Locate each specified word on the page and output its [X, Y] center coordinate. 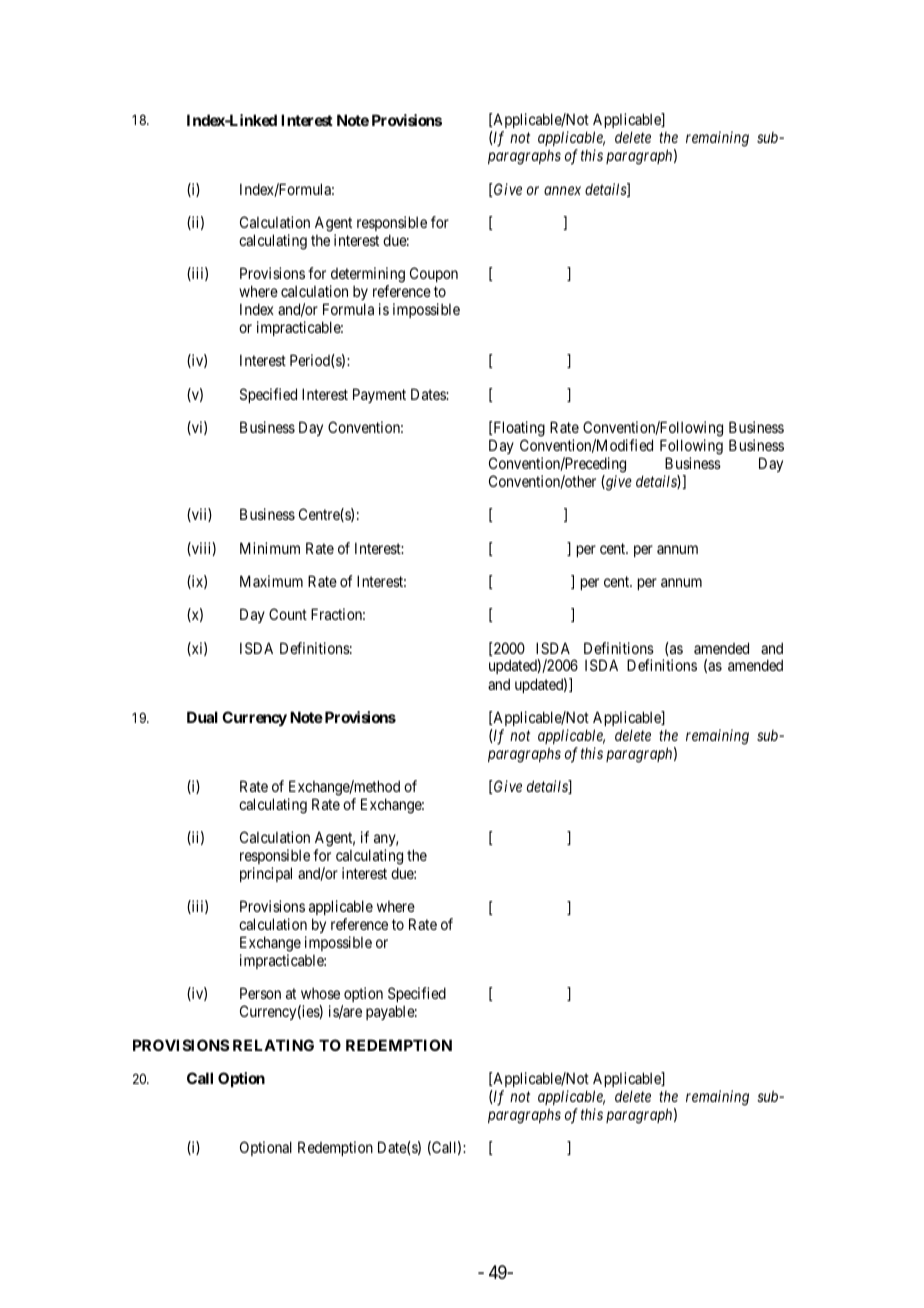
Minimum [270, 548]
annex [562, 190]
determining [367, 276]
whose [320, 993]
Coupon [434, 274]
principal [266, 874]
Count [288, 614]
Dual [202, 717]
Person [260, 993]
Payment [379, 395]
